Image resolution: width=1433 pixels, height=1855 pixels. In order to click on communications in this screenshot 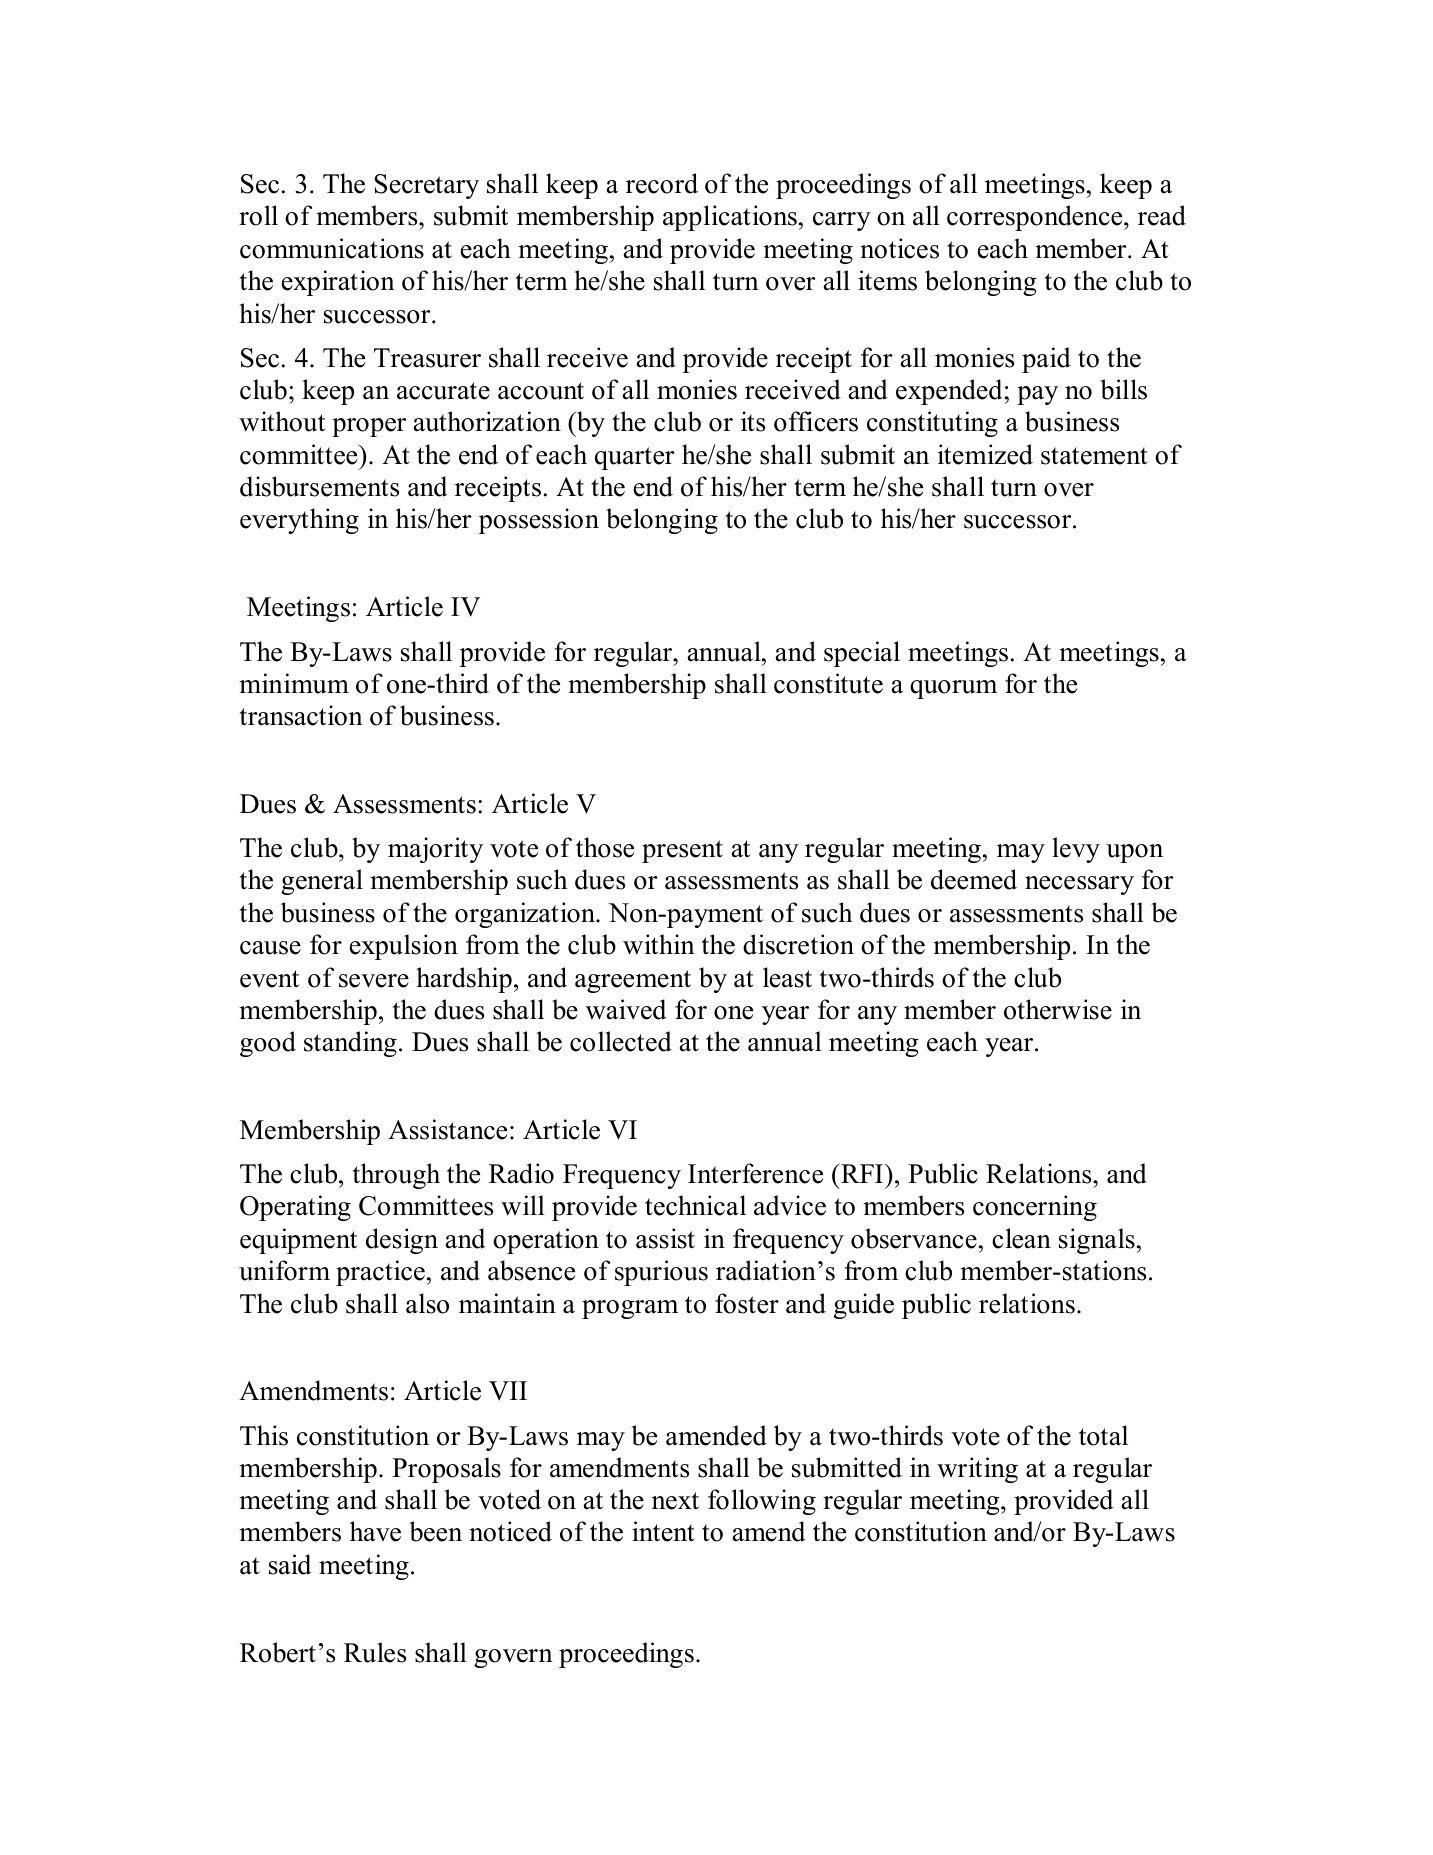, I will do `click(332, 248)`.
